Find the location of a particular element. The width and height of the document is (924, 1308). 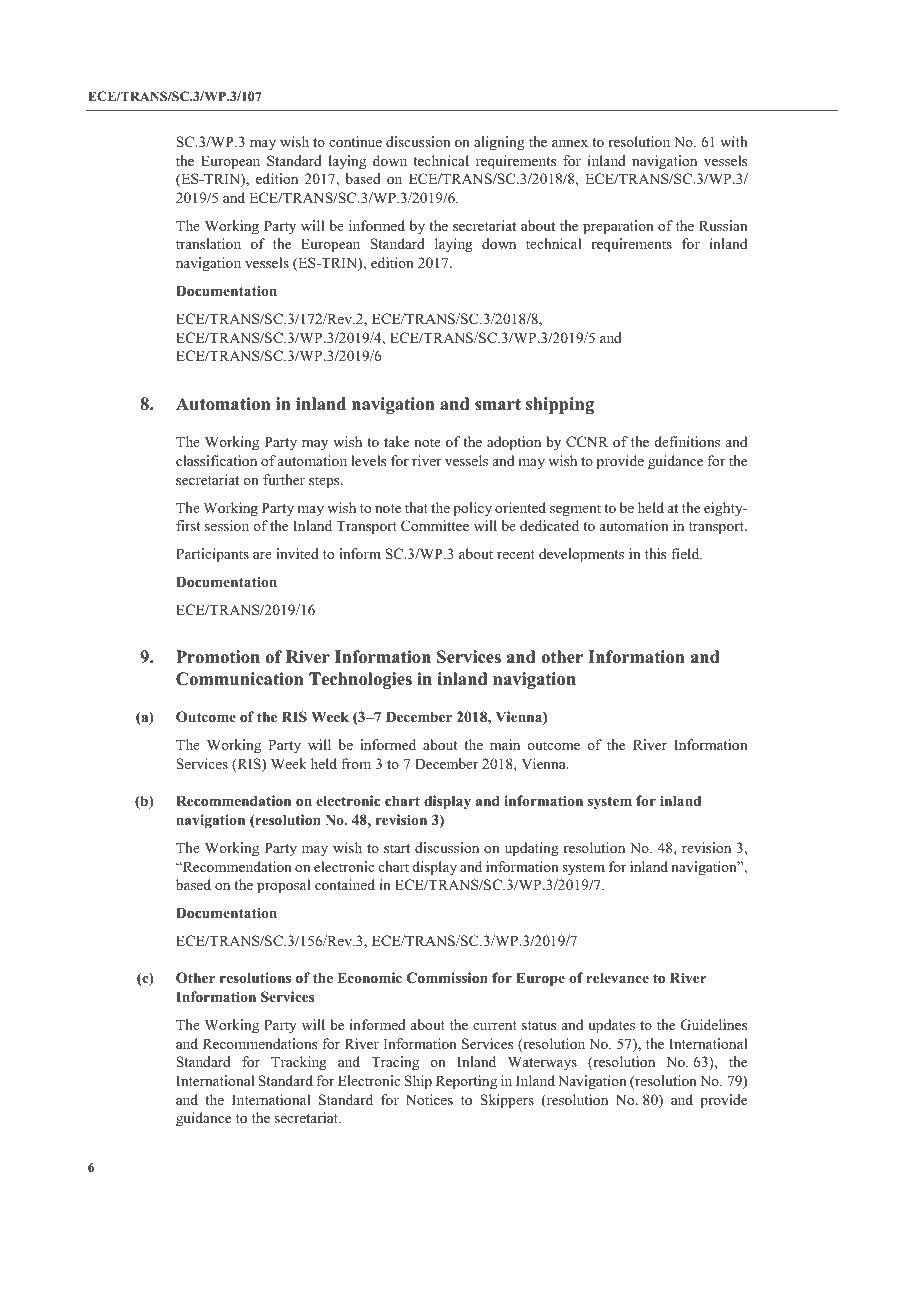

updating is located at coordinates (532, 849).
